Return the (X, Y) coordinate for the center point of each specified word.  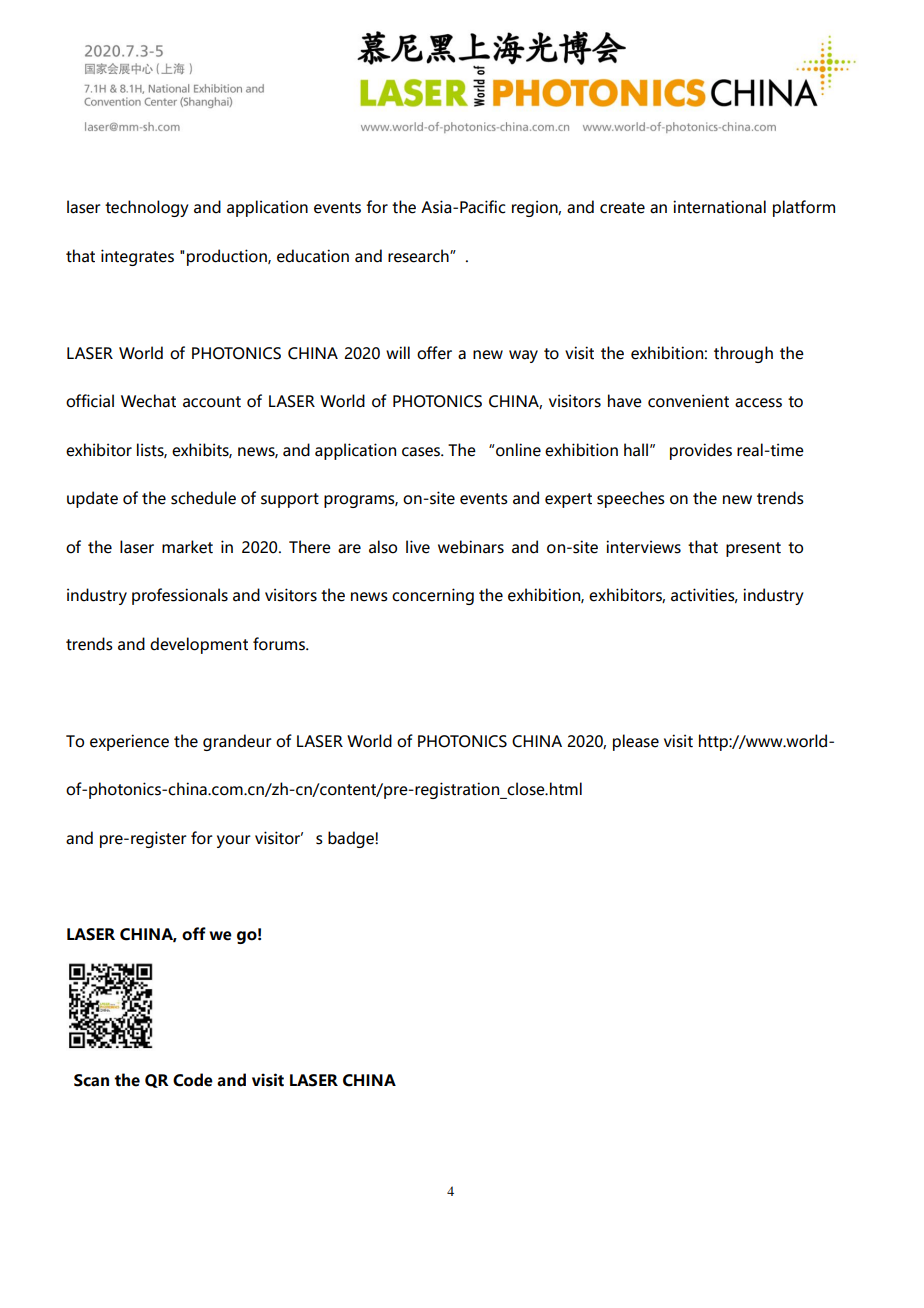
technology (147, 208)
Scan (91, 1080)
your (234, 841)
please (636, 742)
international (719, 207)
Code (193, 1080)
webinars (471, 547)
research (419, 256)
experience (129, 742)
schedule (203, 498)
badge (352, 839)
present (753, 549)
